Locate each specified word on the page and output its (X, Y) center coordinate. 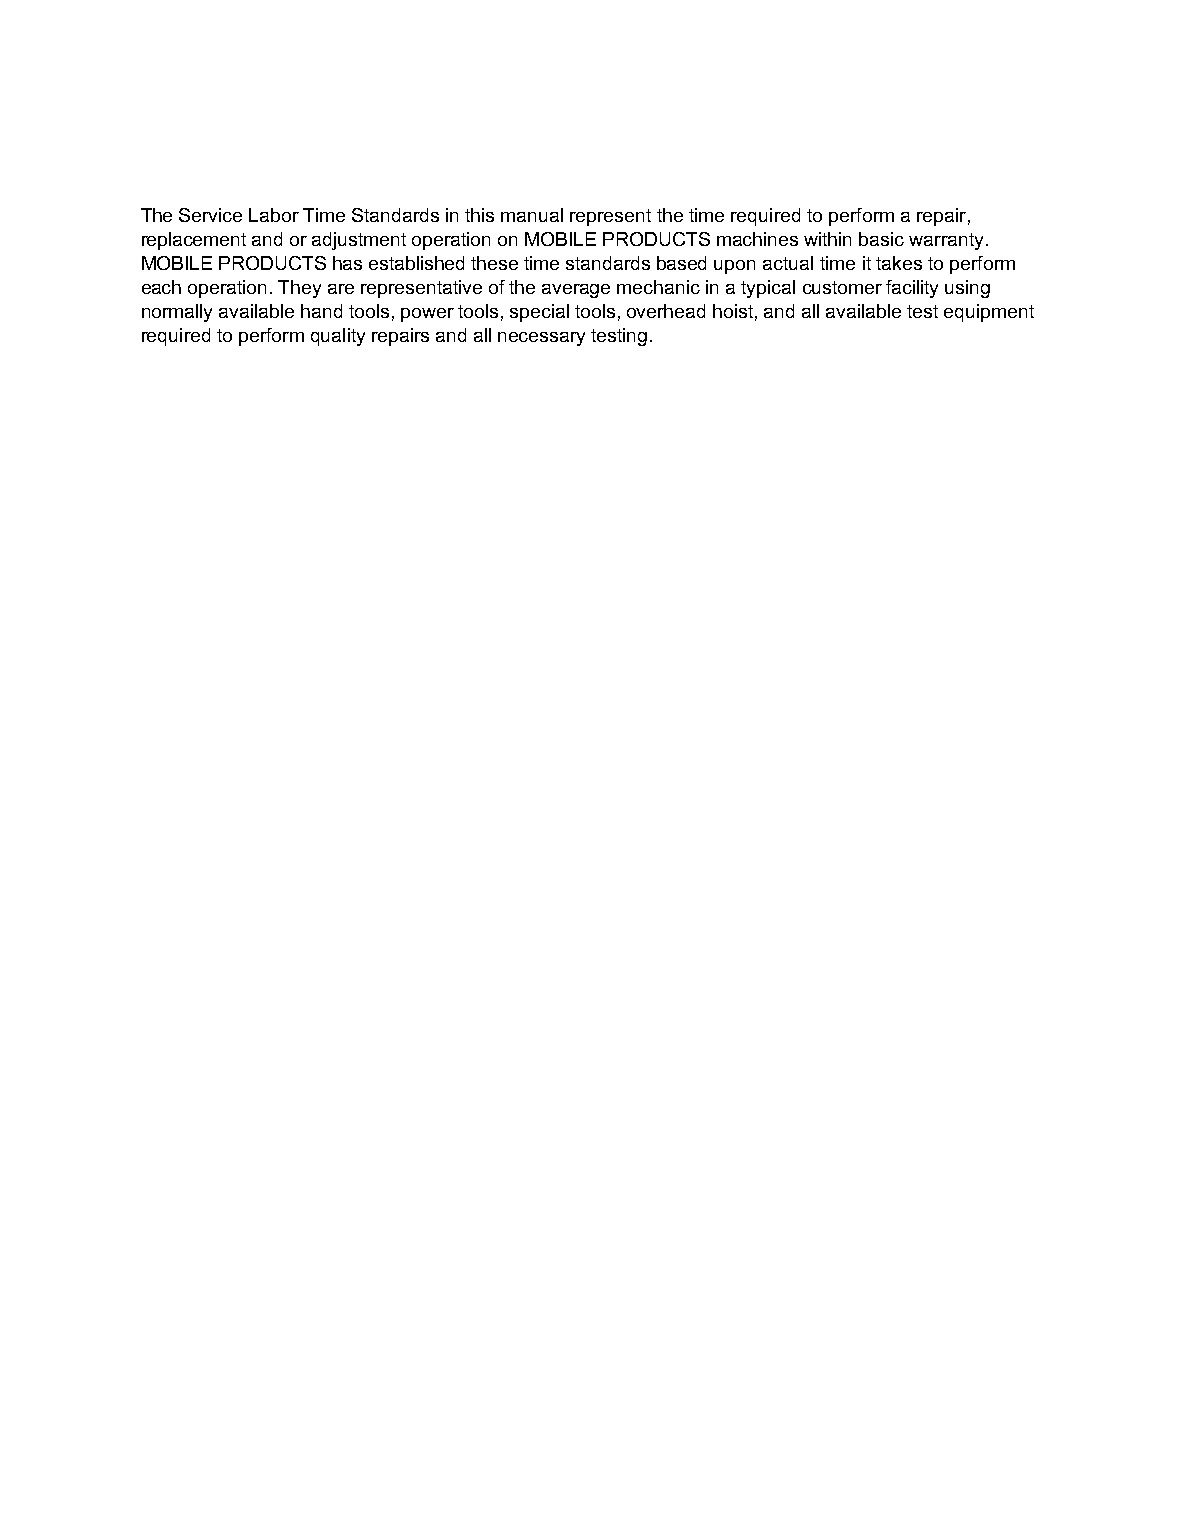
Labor (274, 215)
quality (338, 337)
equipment (989, 313)
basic (881, 239)
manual (532, 215)
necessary (541, 339)
